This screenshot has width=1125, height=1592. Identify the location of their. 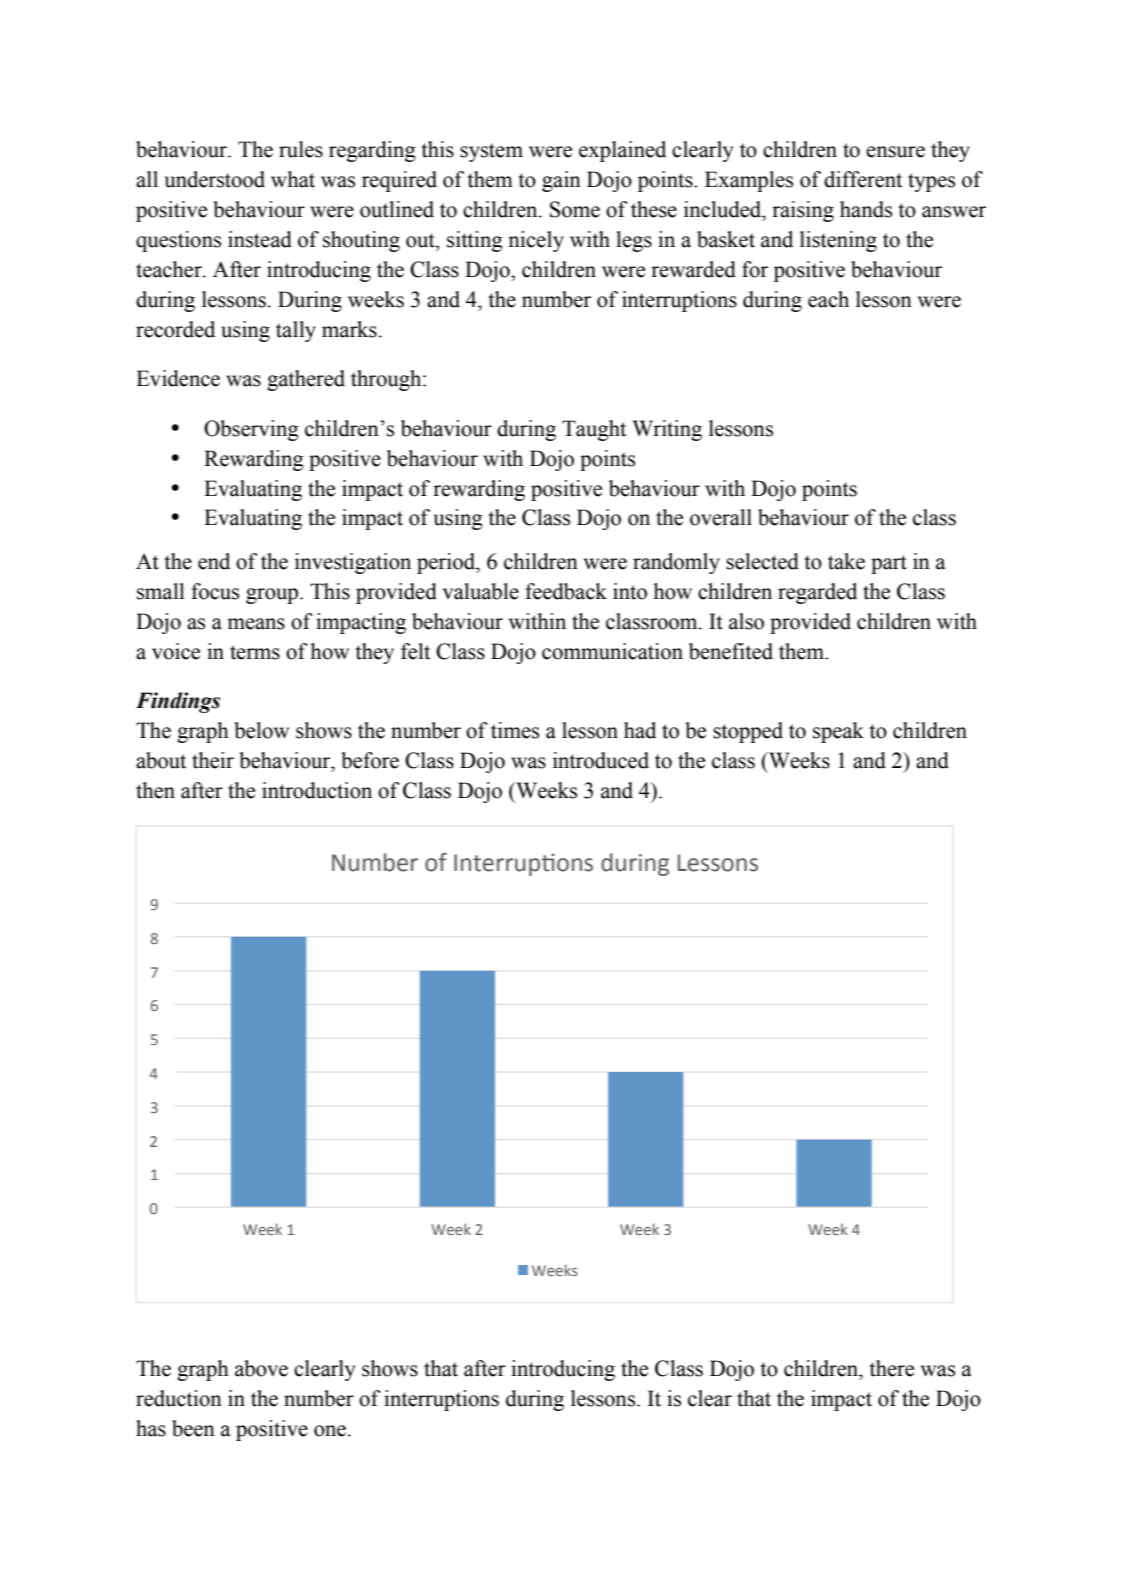
(213, 760).
